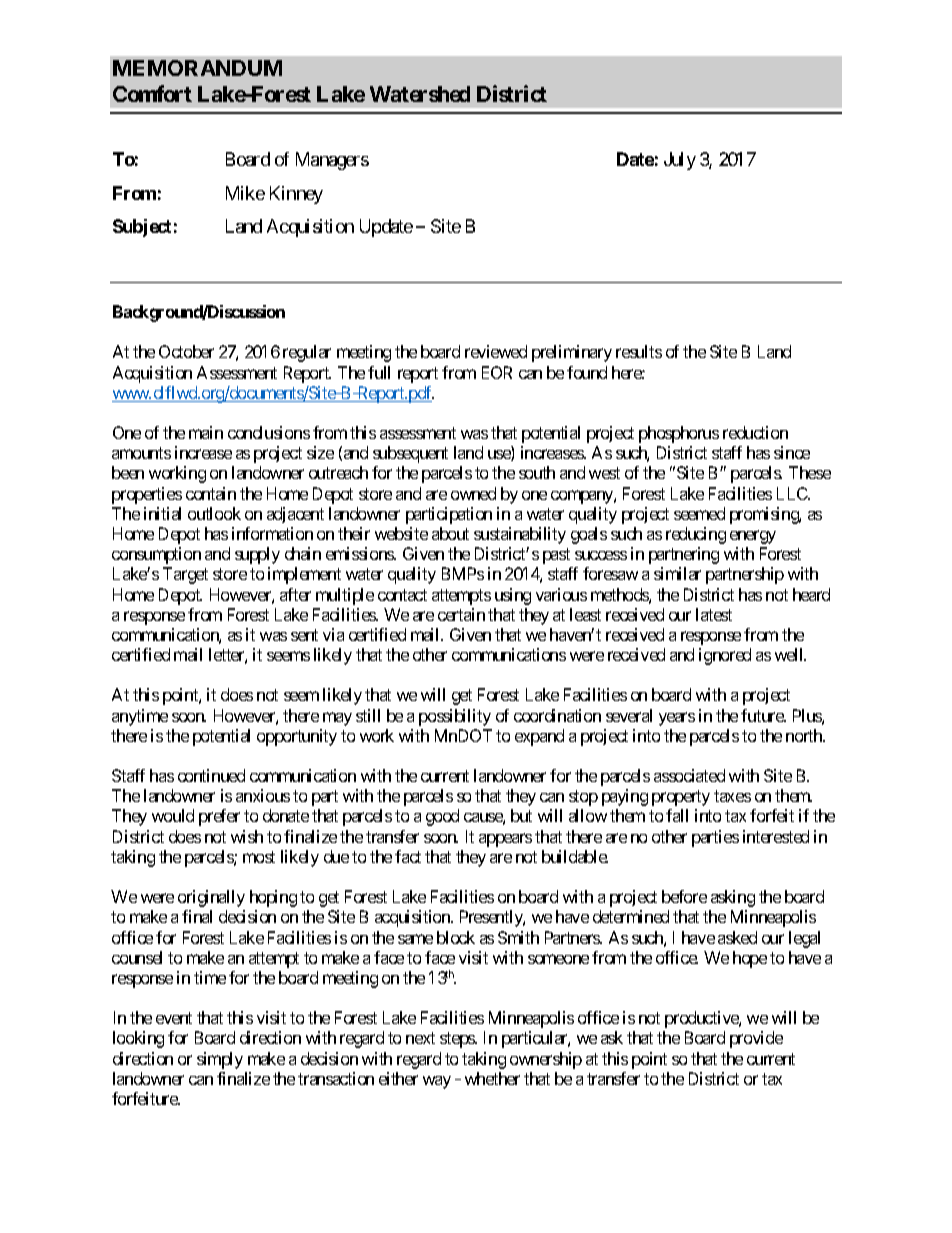 The image size is (952, 1233). Describe the element at coordinates (219, 817) in the document. I see `prefer` at that location.
